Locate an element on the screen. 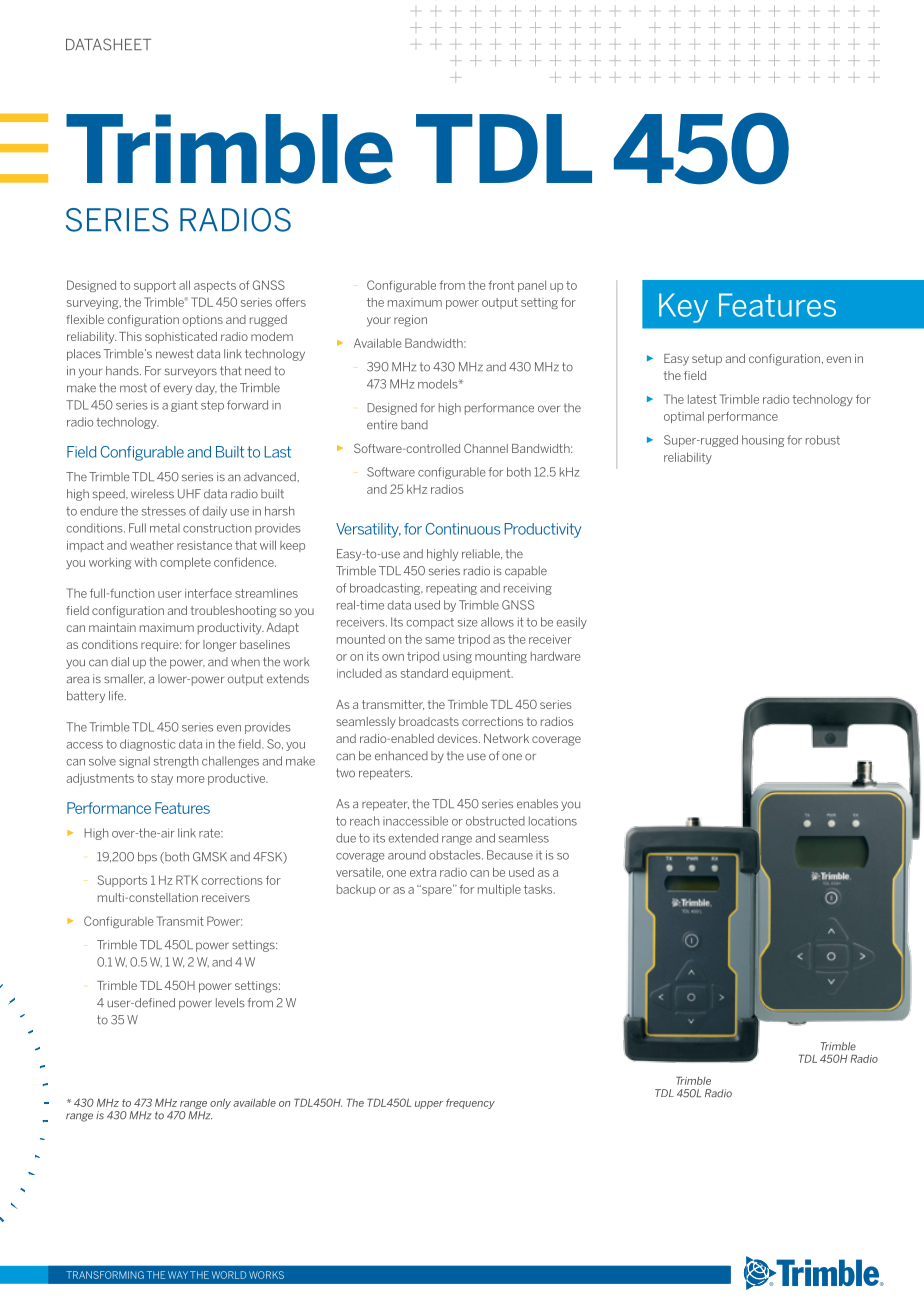  upper is located at coordinates (429, 1105).
